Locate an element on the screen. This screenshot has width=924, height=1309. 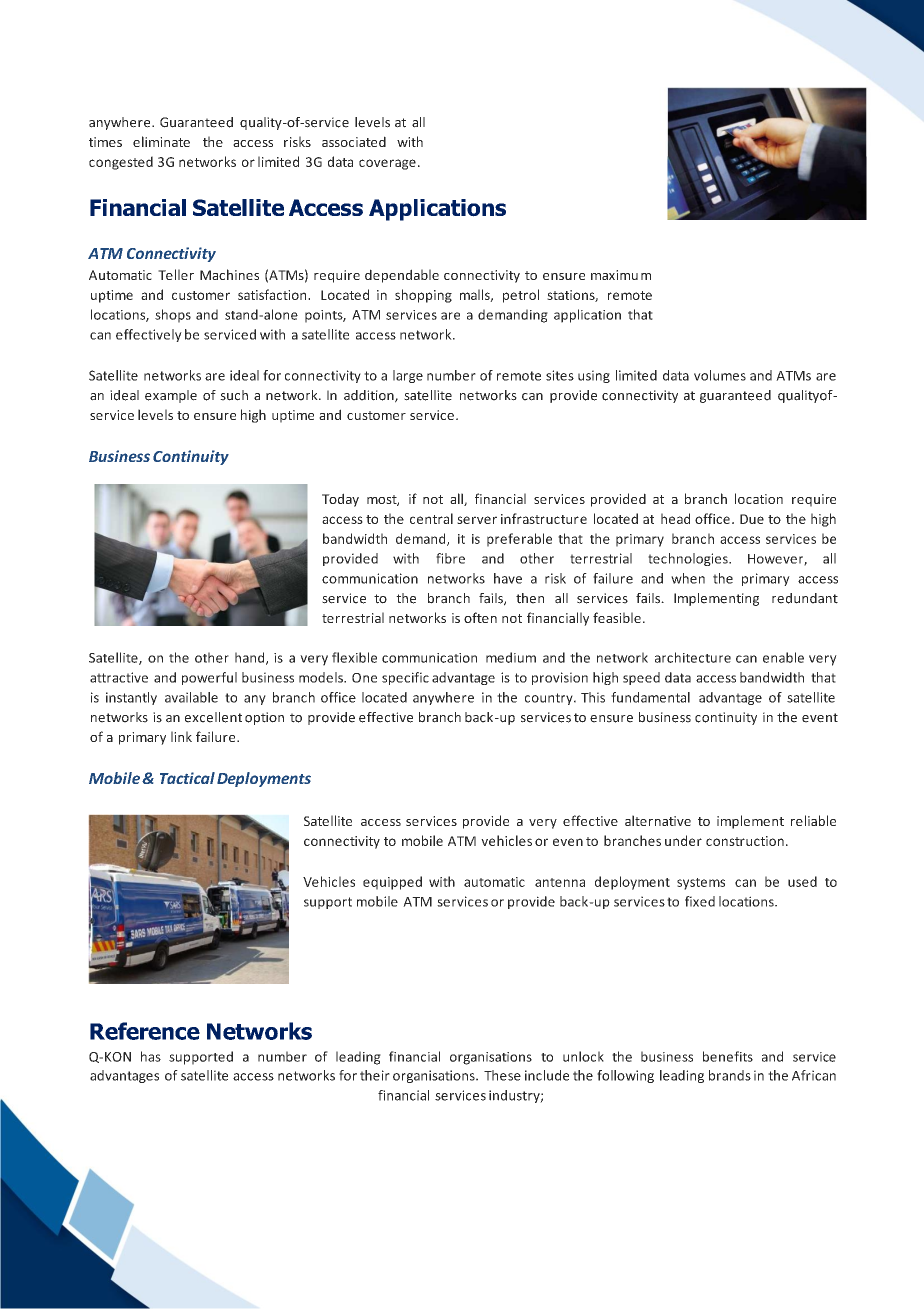
benefits is located at coordinates (728, 1056).
